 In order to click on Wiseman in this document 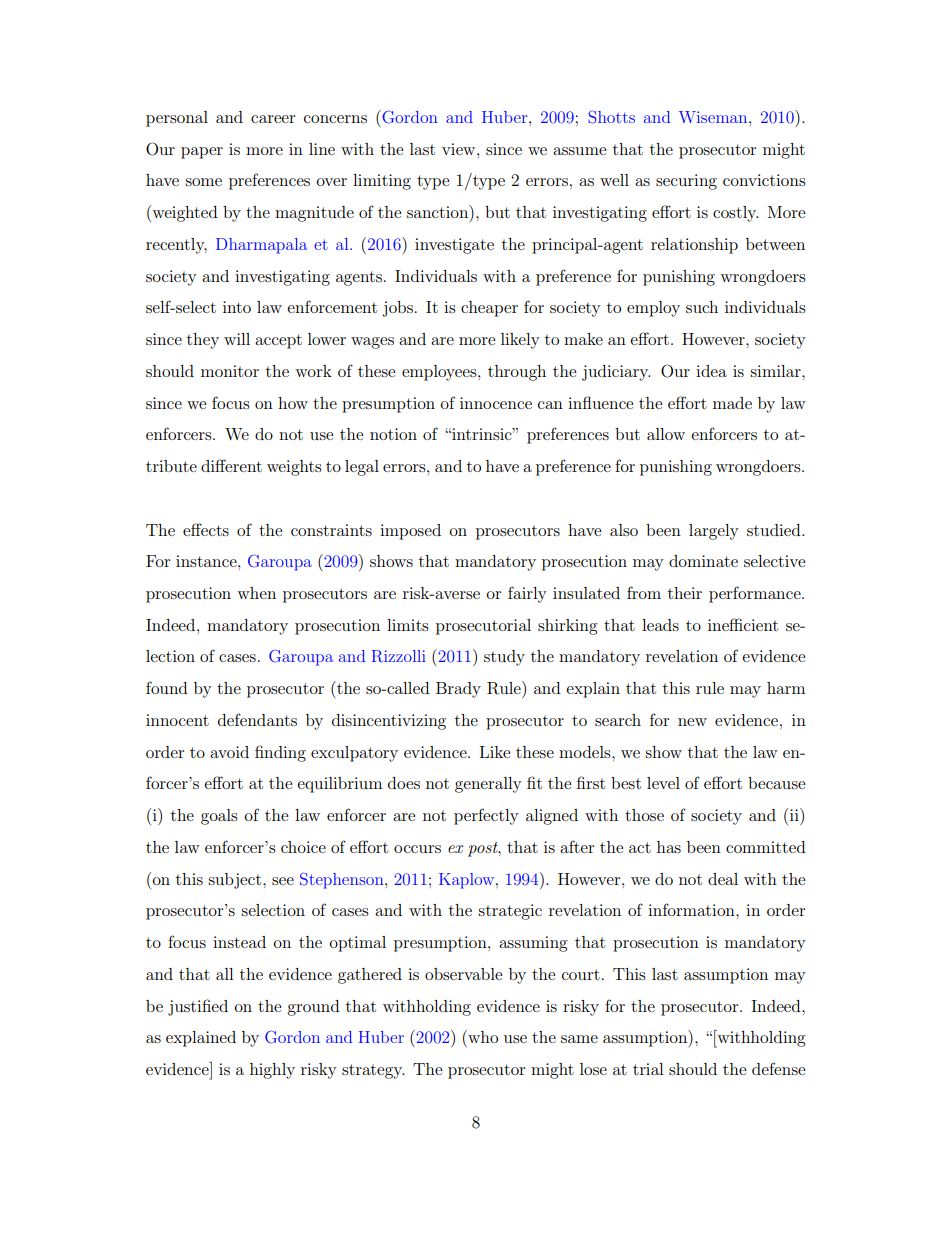, I will do `click(714, 117)`.
